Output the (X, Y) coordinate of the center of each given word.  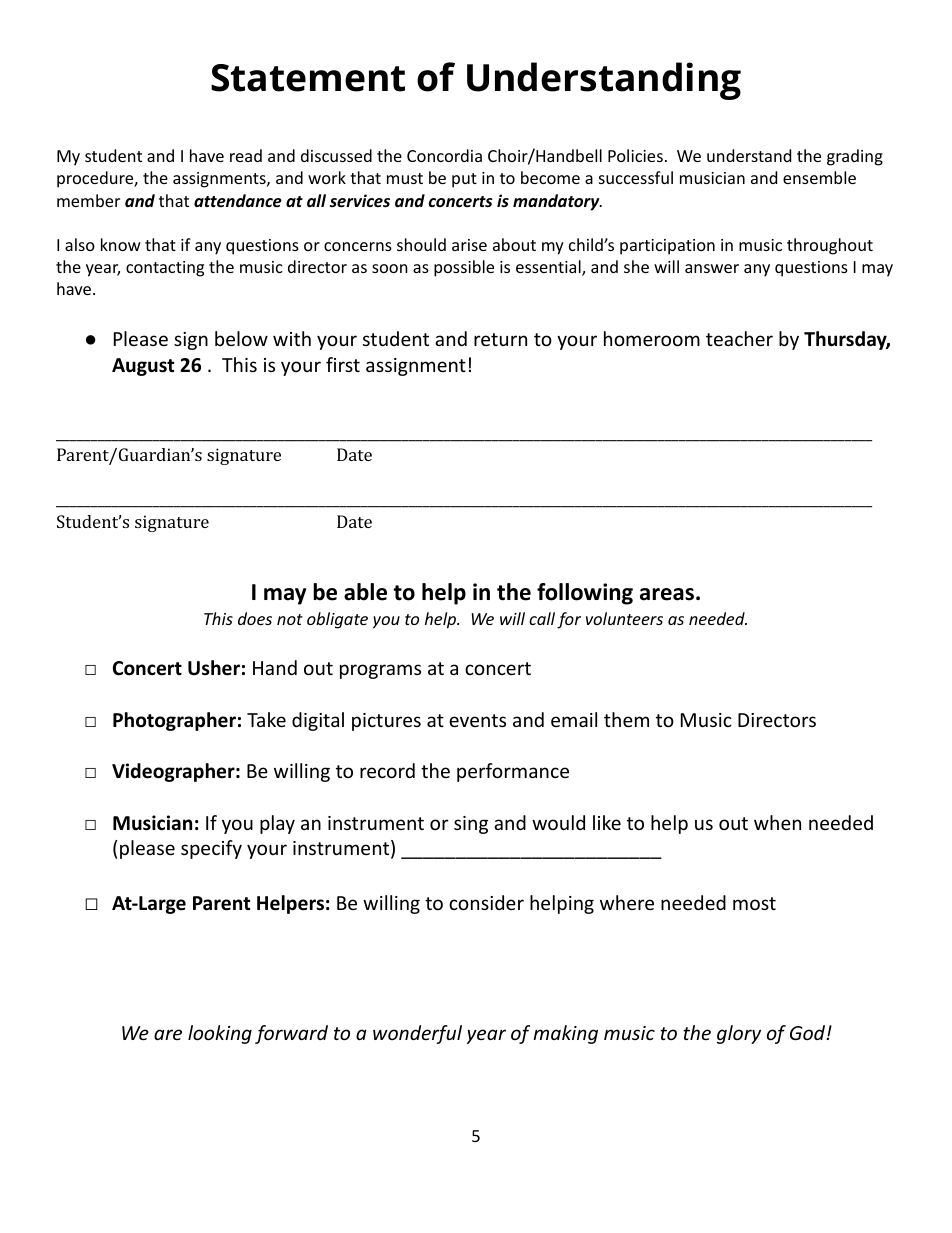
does (255, 618)
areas (667, 594)
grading (855, 157)
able (365, 592)
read (246, 155)
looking (220, 1034)
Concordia (444, 155)
